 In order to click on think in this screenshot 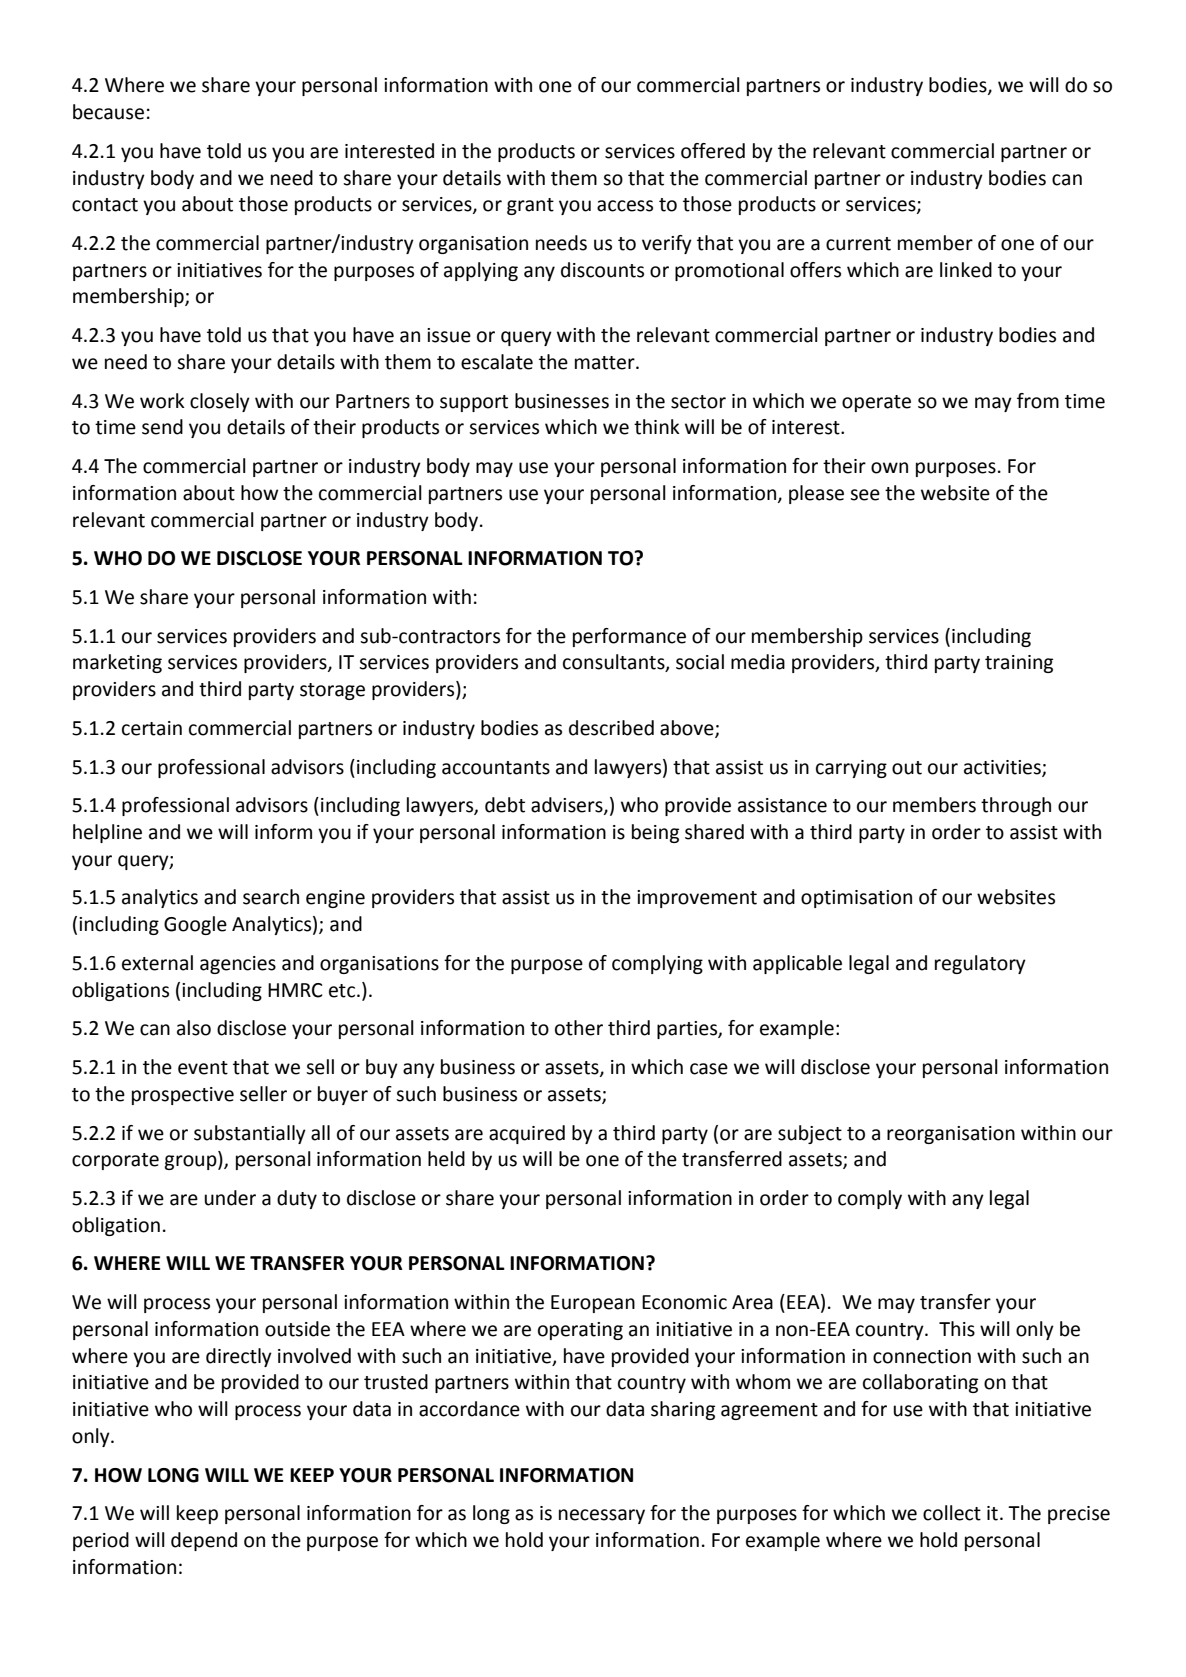, I will do `click(657, 427)`.
